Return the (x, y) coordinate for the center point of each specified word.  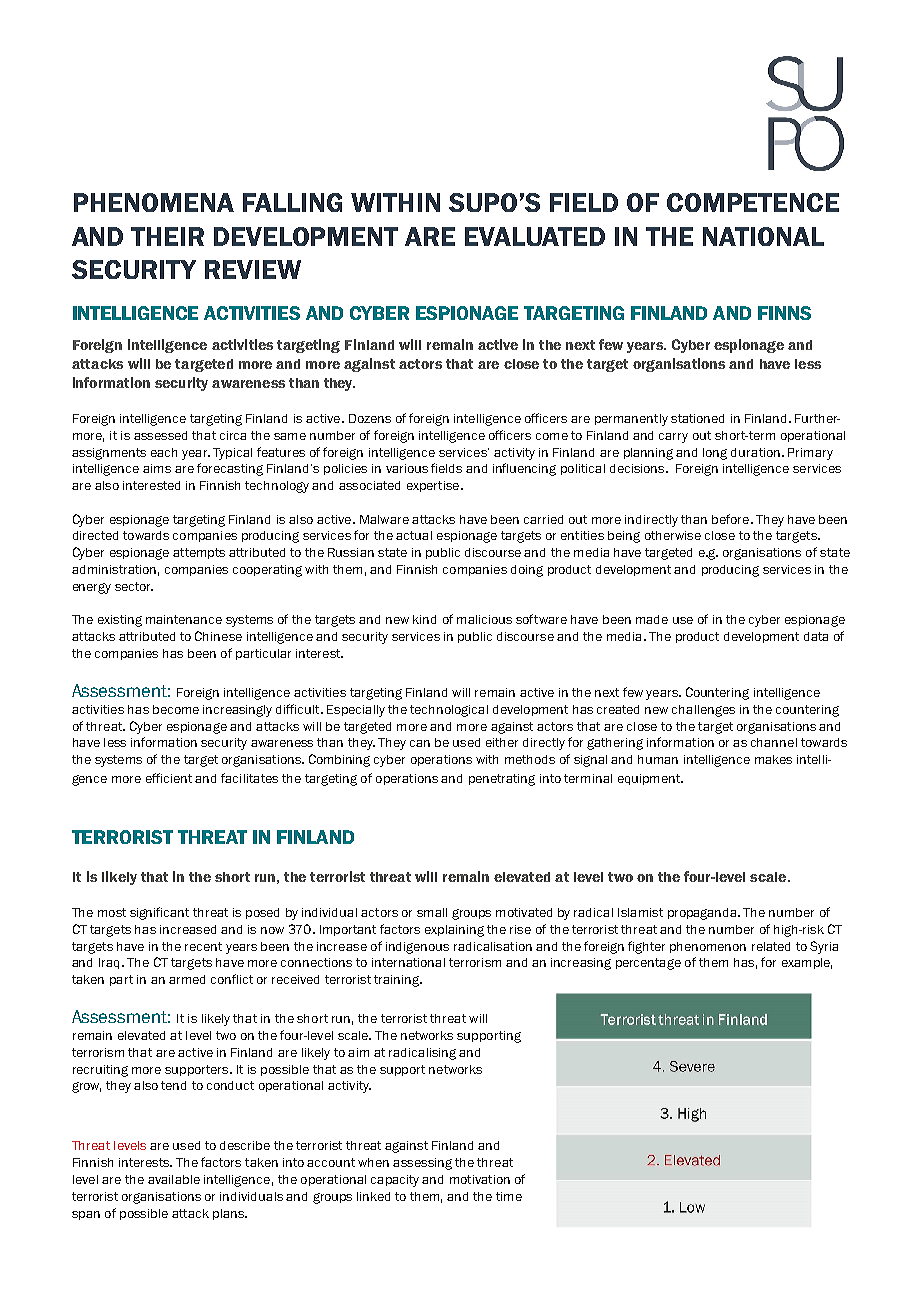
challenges (703, 711)
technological (449, 711)
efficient (169, 778)
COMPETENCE (753, 202)
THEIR (167, 236)
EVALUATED (535, 236)
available (174, 1179)
